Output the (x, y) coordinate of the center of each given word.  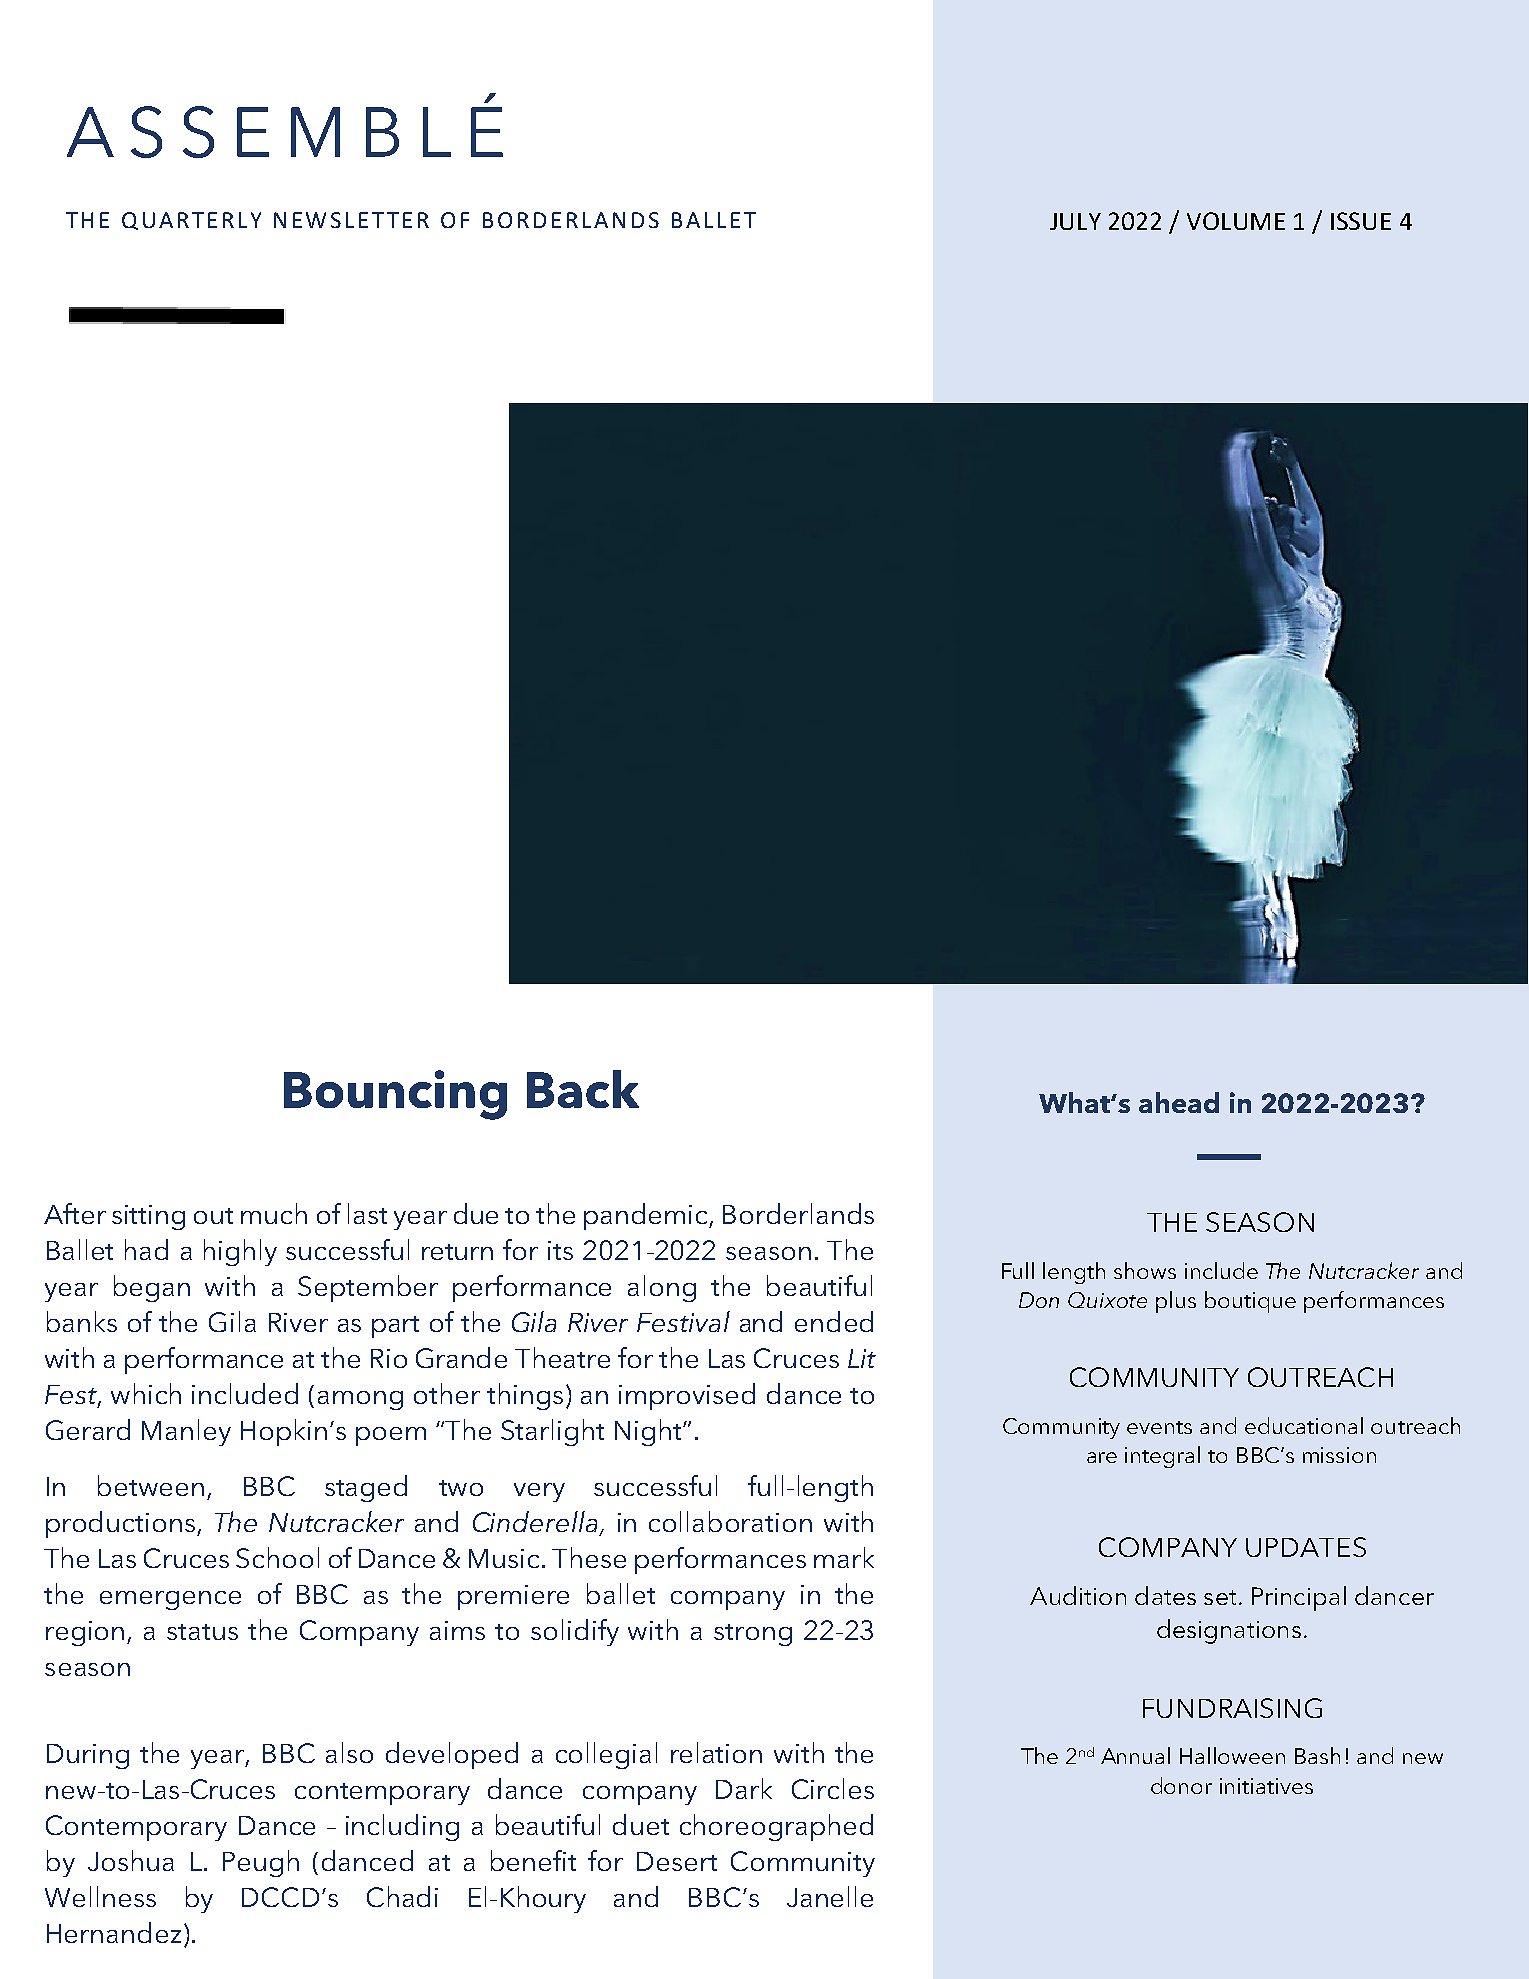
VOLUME (1236, 221)
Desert (677, 1861)
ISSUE (1361, 221)
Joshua (131, 1860)
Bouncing (395, 1095)
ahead (1179, 1102)
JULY (1075, 221)
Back (583, 1089)
